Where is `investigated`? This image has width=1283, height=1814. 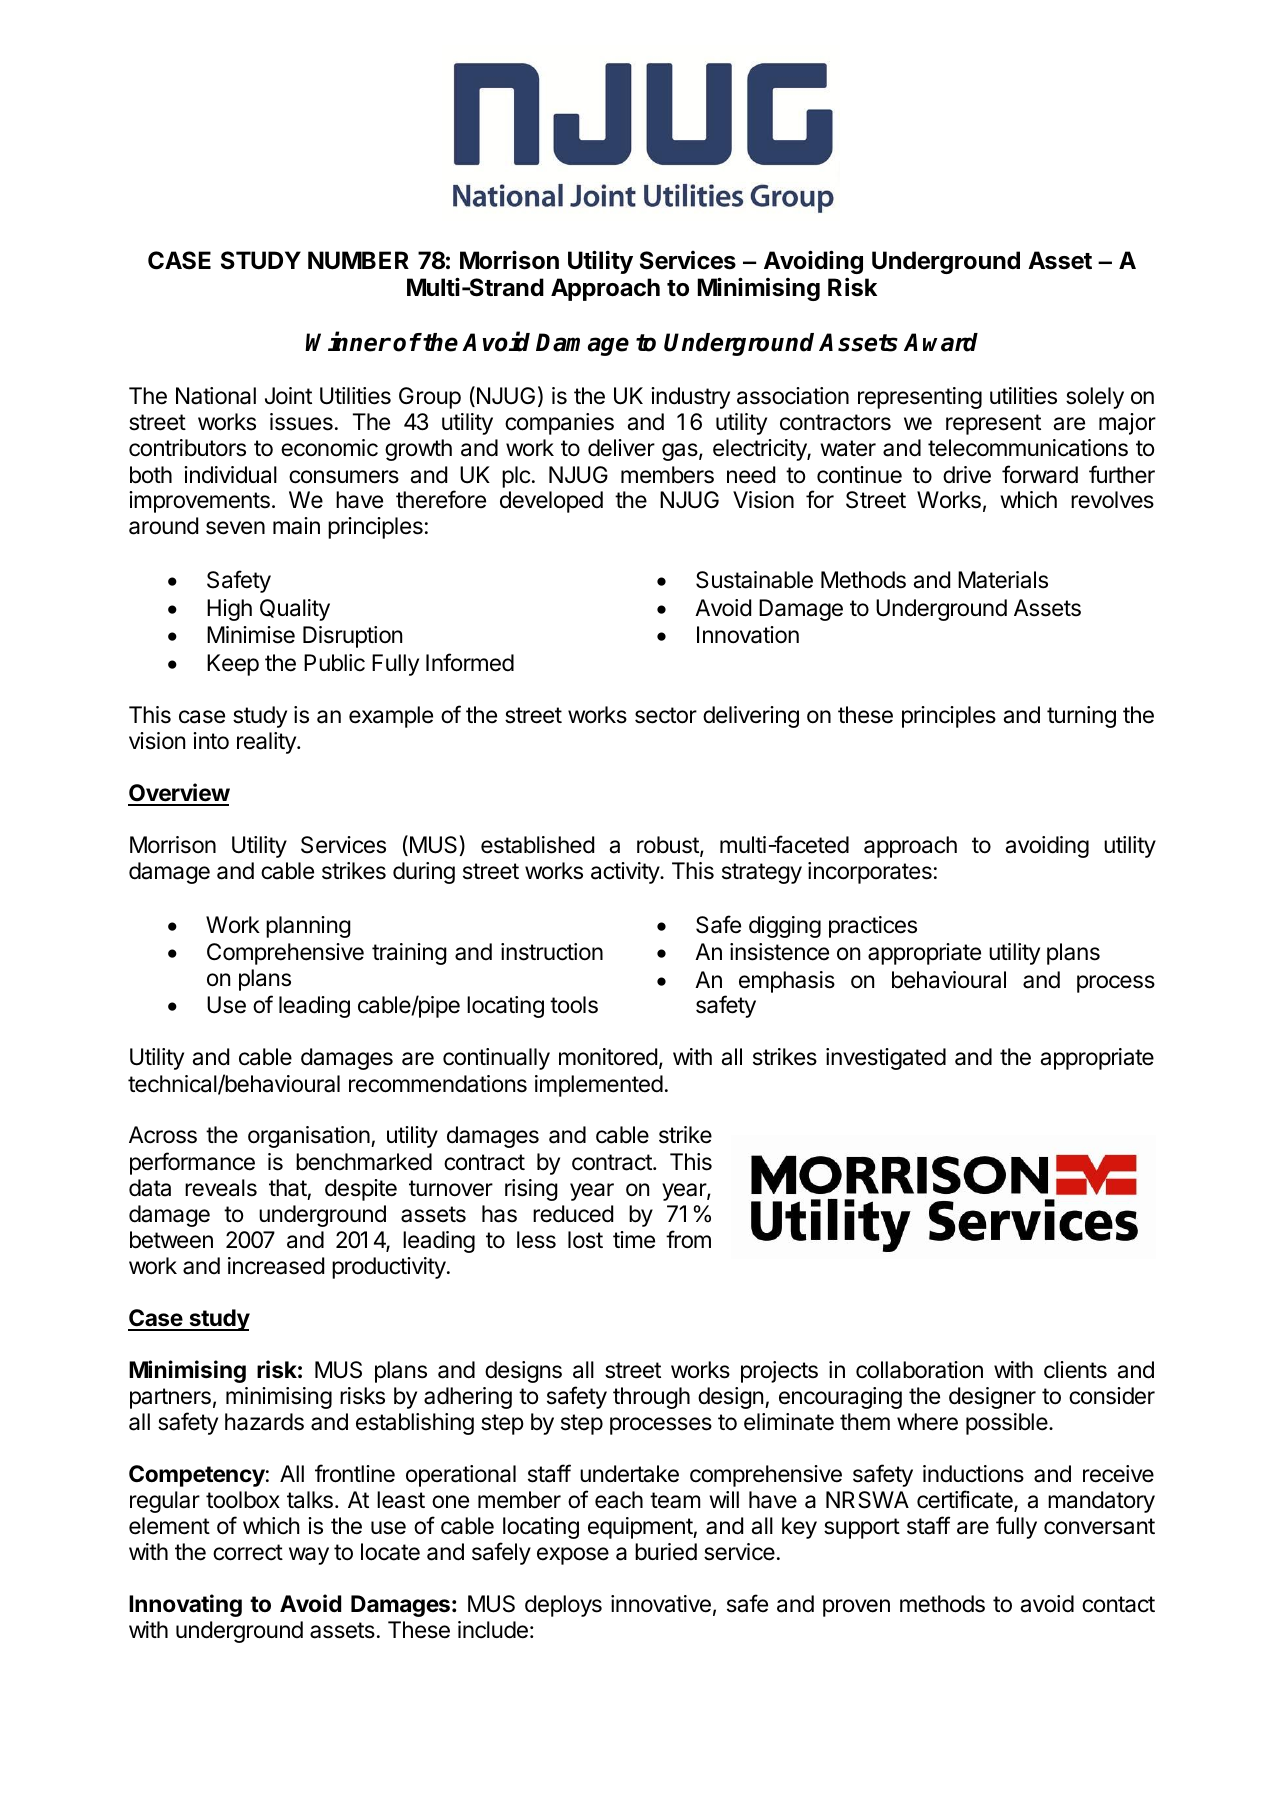
investigated is located at coordinates (886, 1059).
